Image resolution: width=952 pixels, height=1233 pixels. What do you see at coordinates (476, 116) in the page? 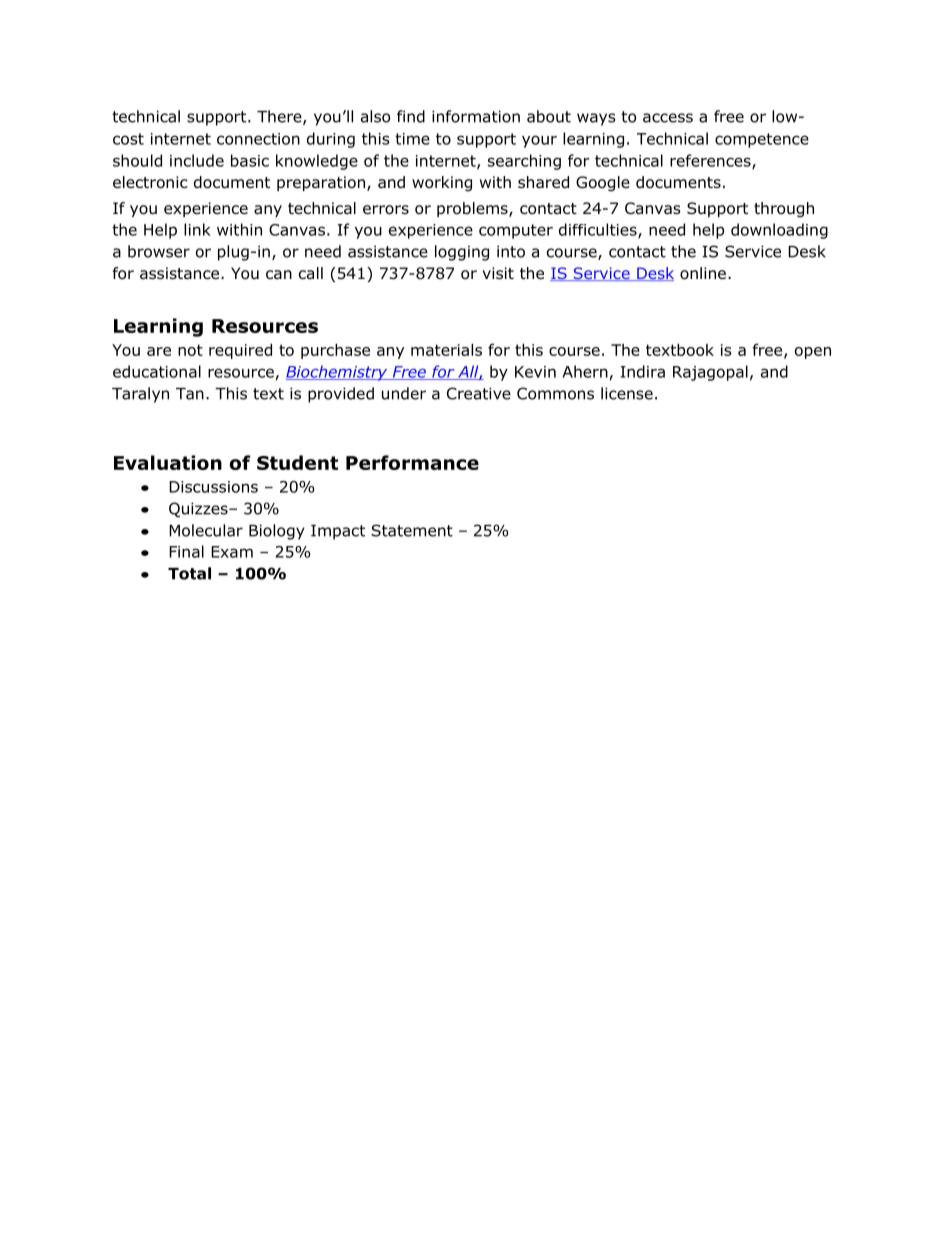
I see `information` at bounding box center [476, 116].
